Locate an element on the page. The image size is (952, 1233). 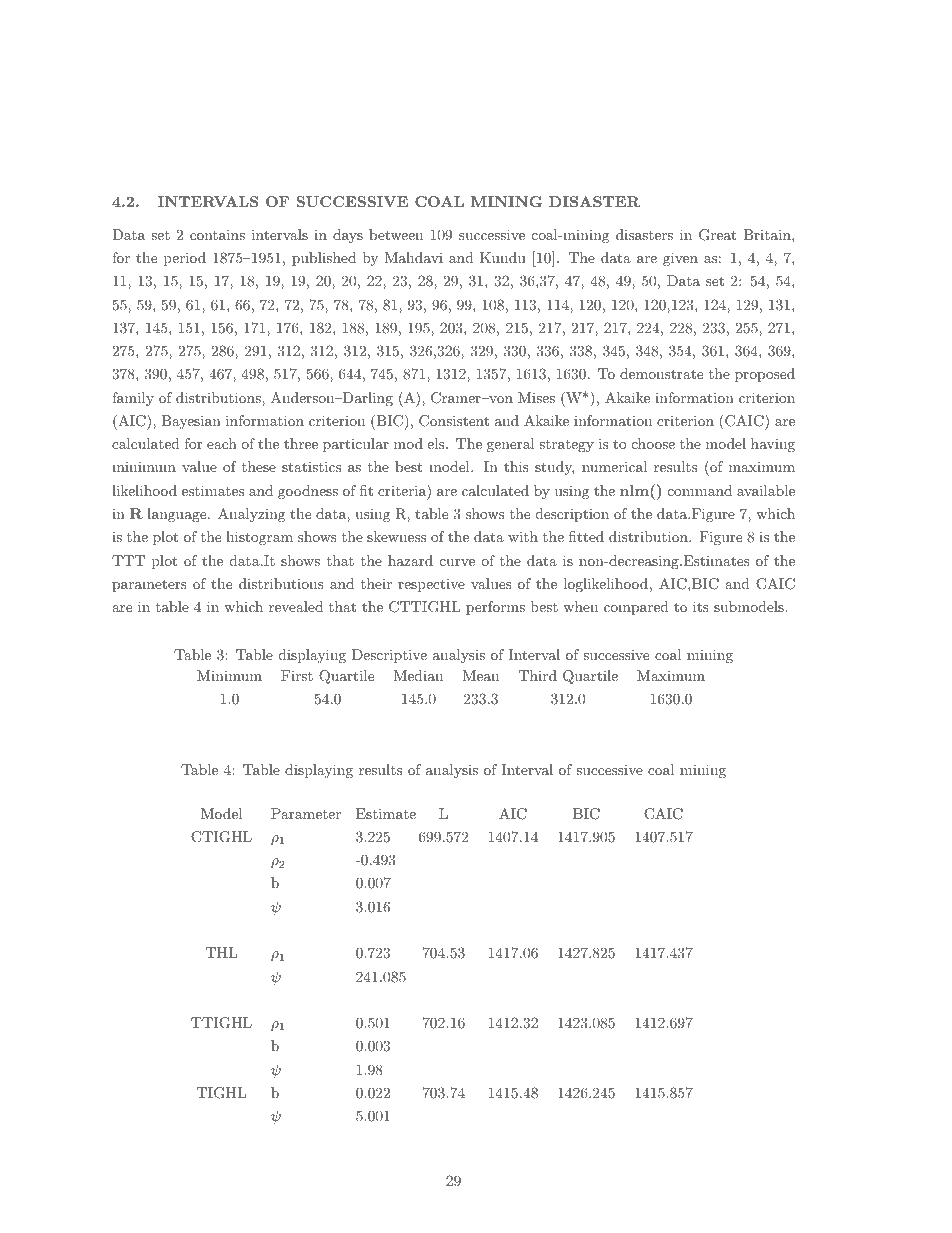
TTT is located at coordinates (128, 560).
